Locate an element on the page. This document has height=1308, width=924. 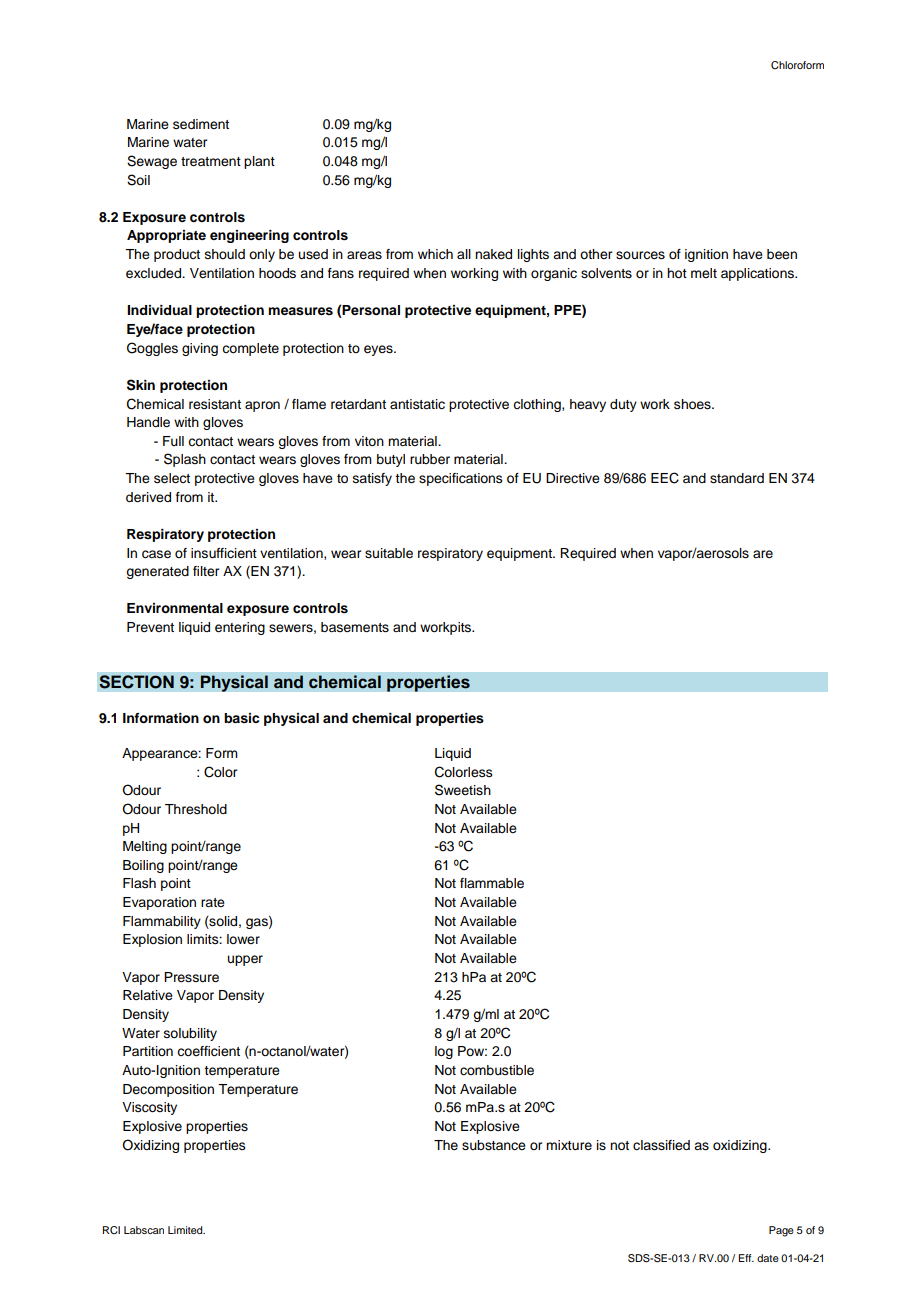
sources is located at coordinates (640, 255).
